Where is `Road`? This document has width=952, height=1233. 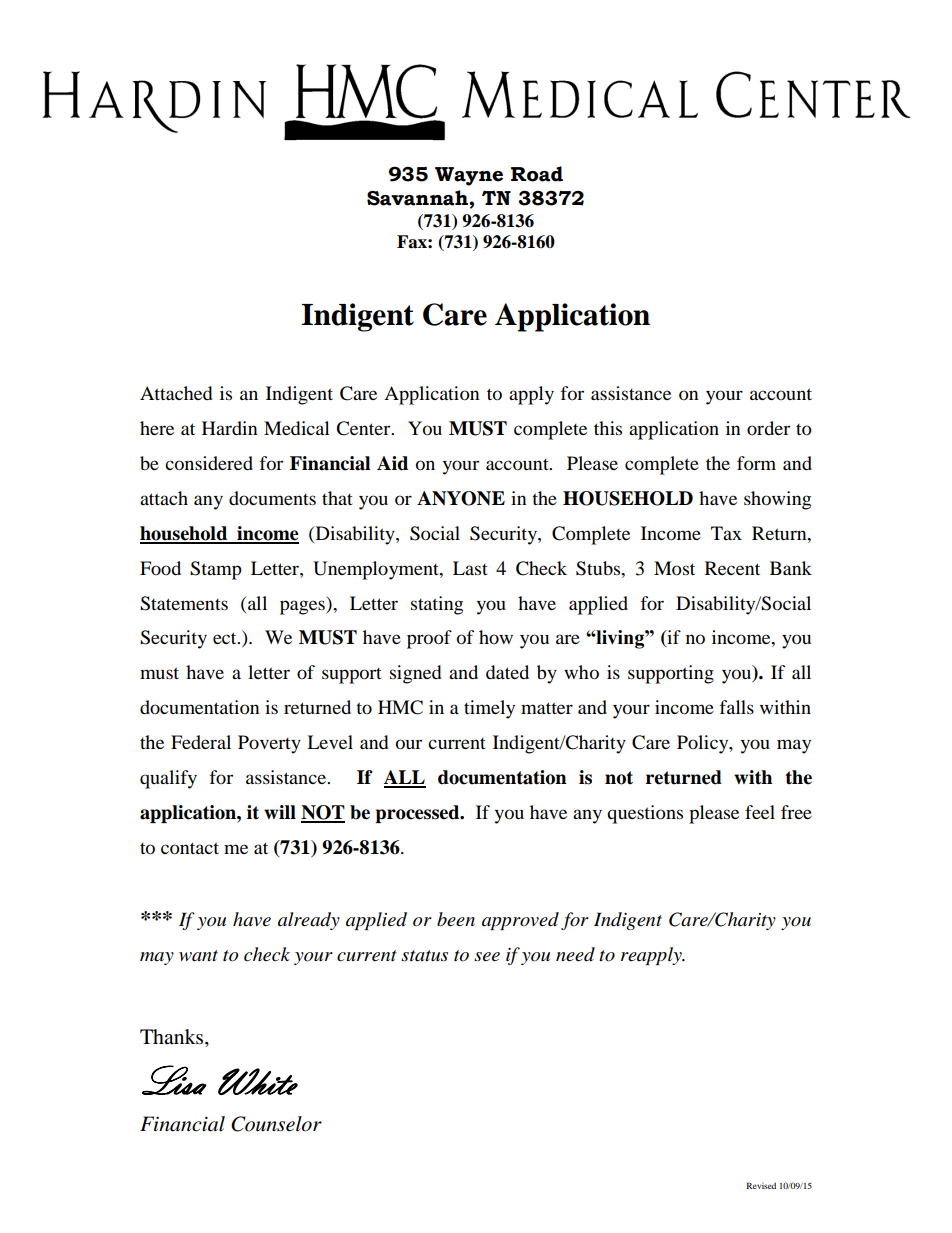 Road is located at coordinates (537, 174).
